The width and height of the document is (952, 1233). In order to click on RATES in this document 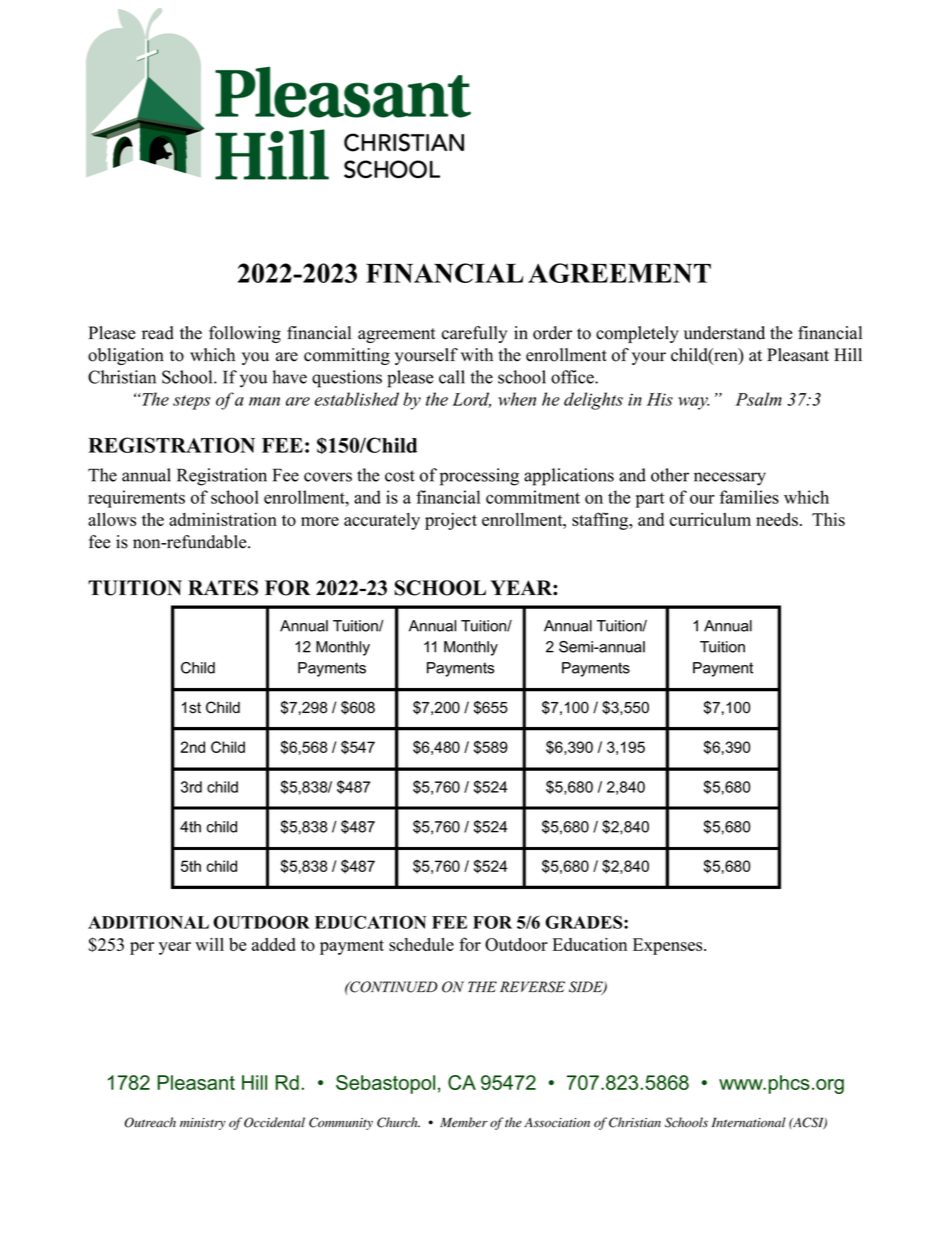, I will do `click(223, 588)`.
